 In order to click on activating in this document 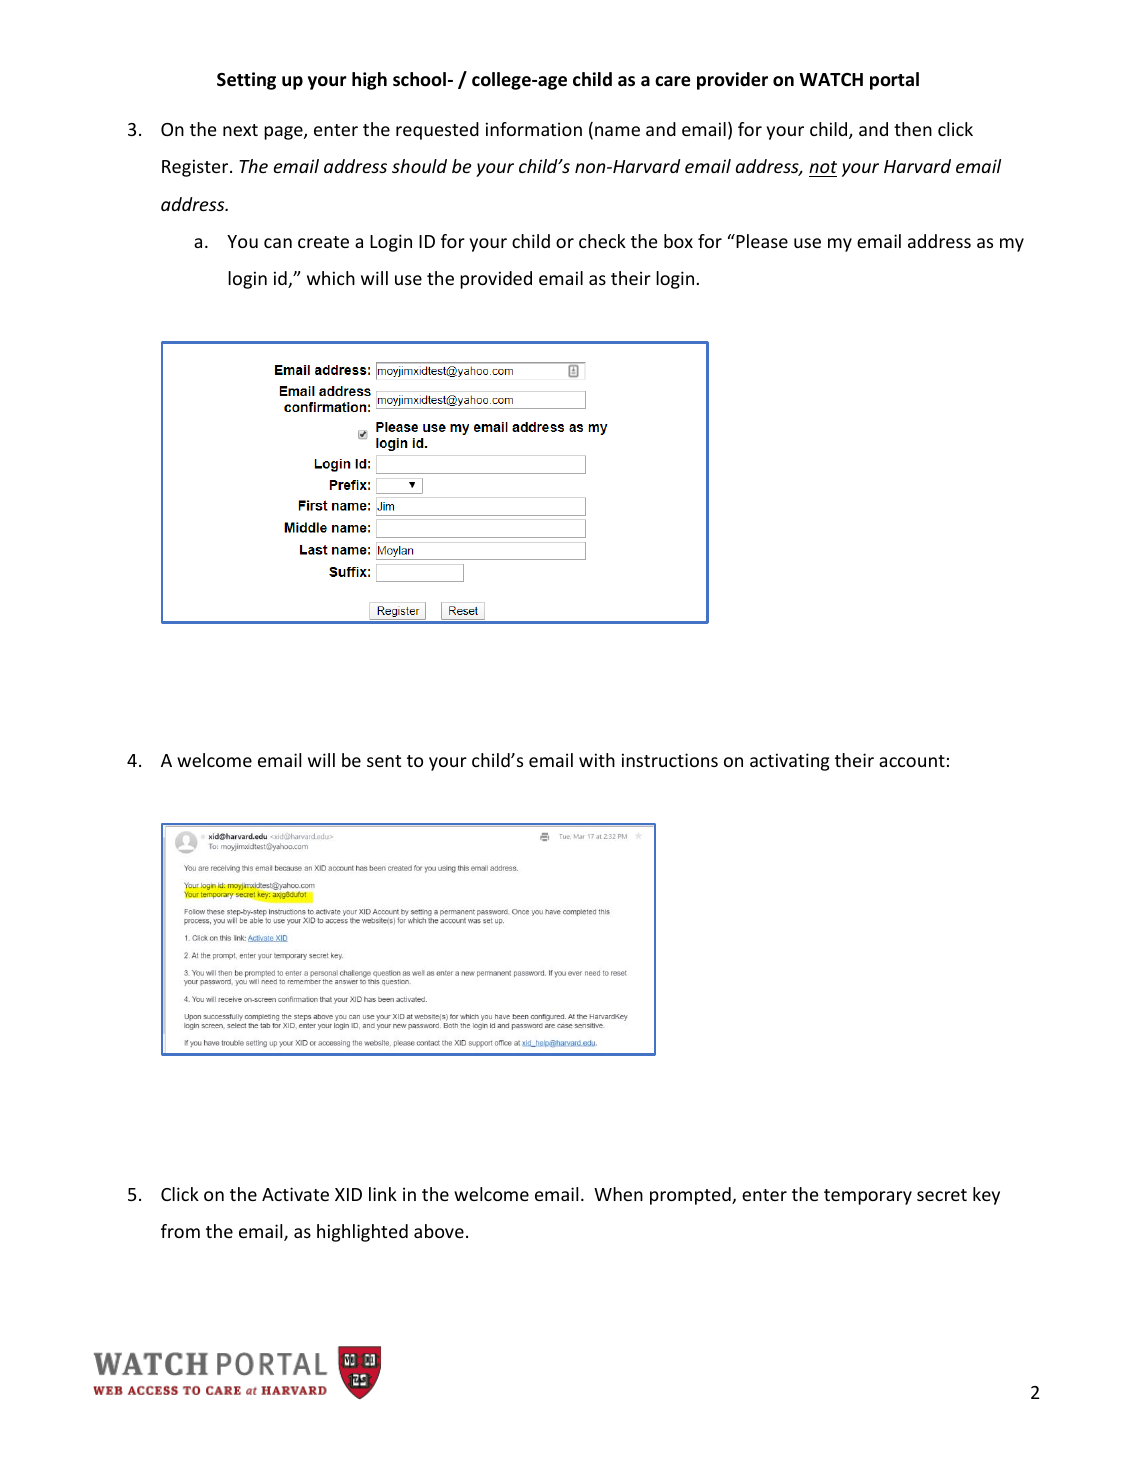, I will do `click(789, 762)`.
